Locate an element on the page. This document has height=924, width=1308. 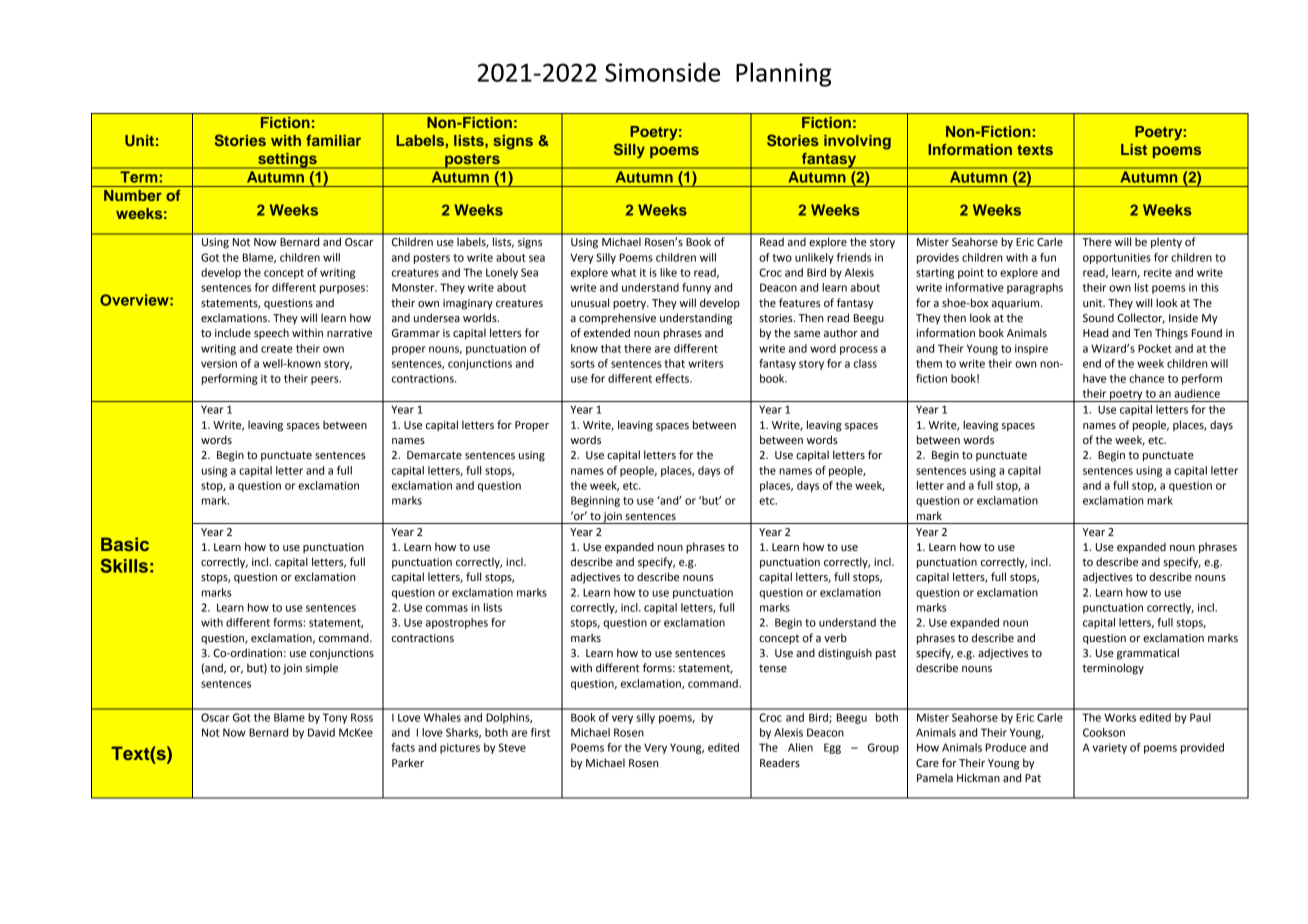
Basic is located at coordinates (125, 544).
